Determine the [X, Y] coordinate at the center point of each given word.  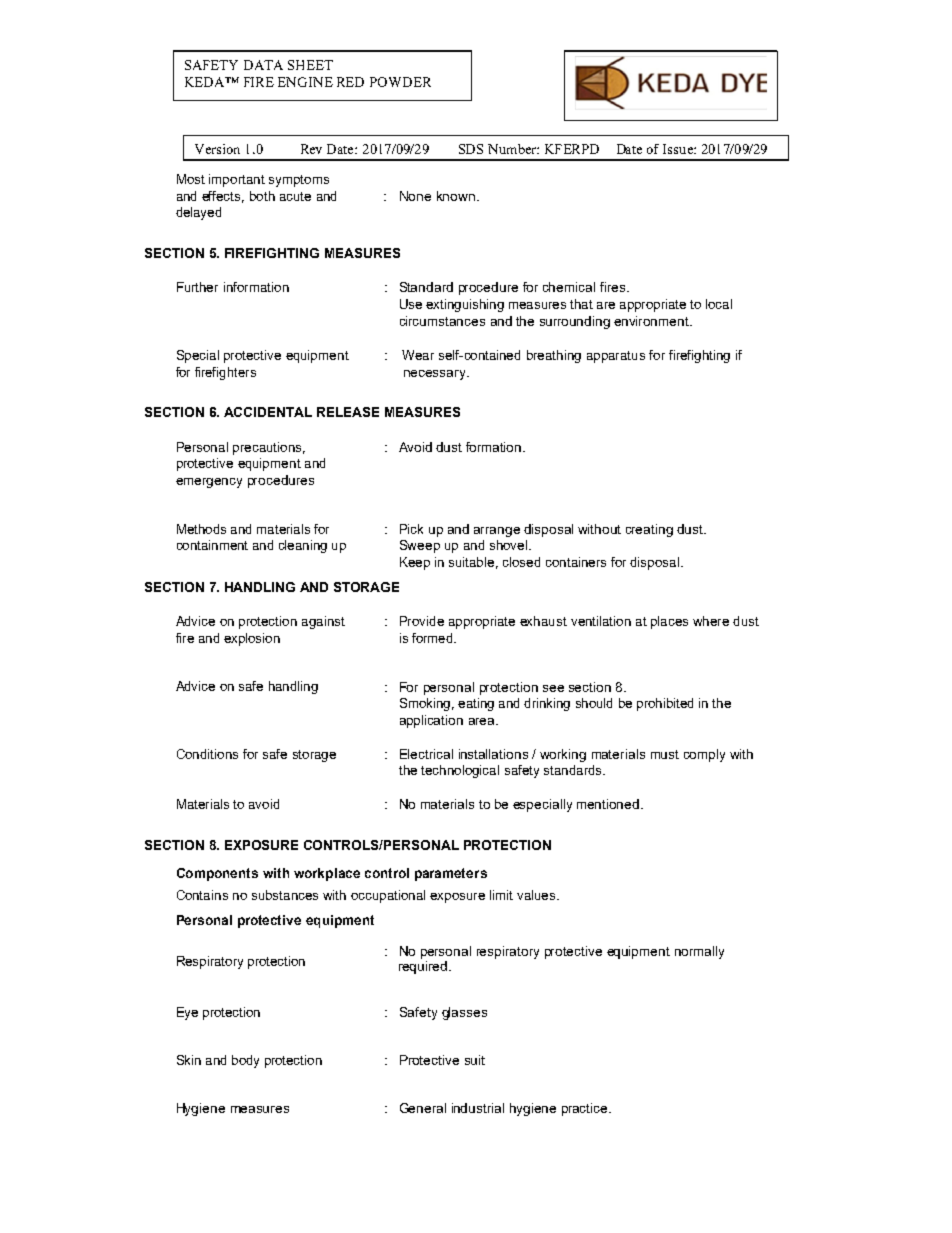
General [423, 1108]
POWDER [400, 82]
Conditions [207, 754]
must [665, 754]
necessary [436, 375]
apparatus [616, 357]
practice [586, 1109]
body [245, 1061]
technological [460, 771]
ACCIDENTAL [268, 412]
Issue [679, 149]
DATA [263, 65]
